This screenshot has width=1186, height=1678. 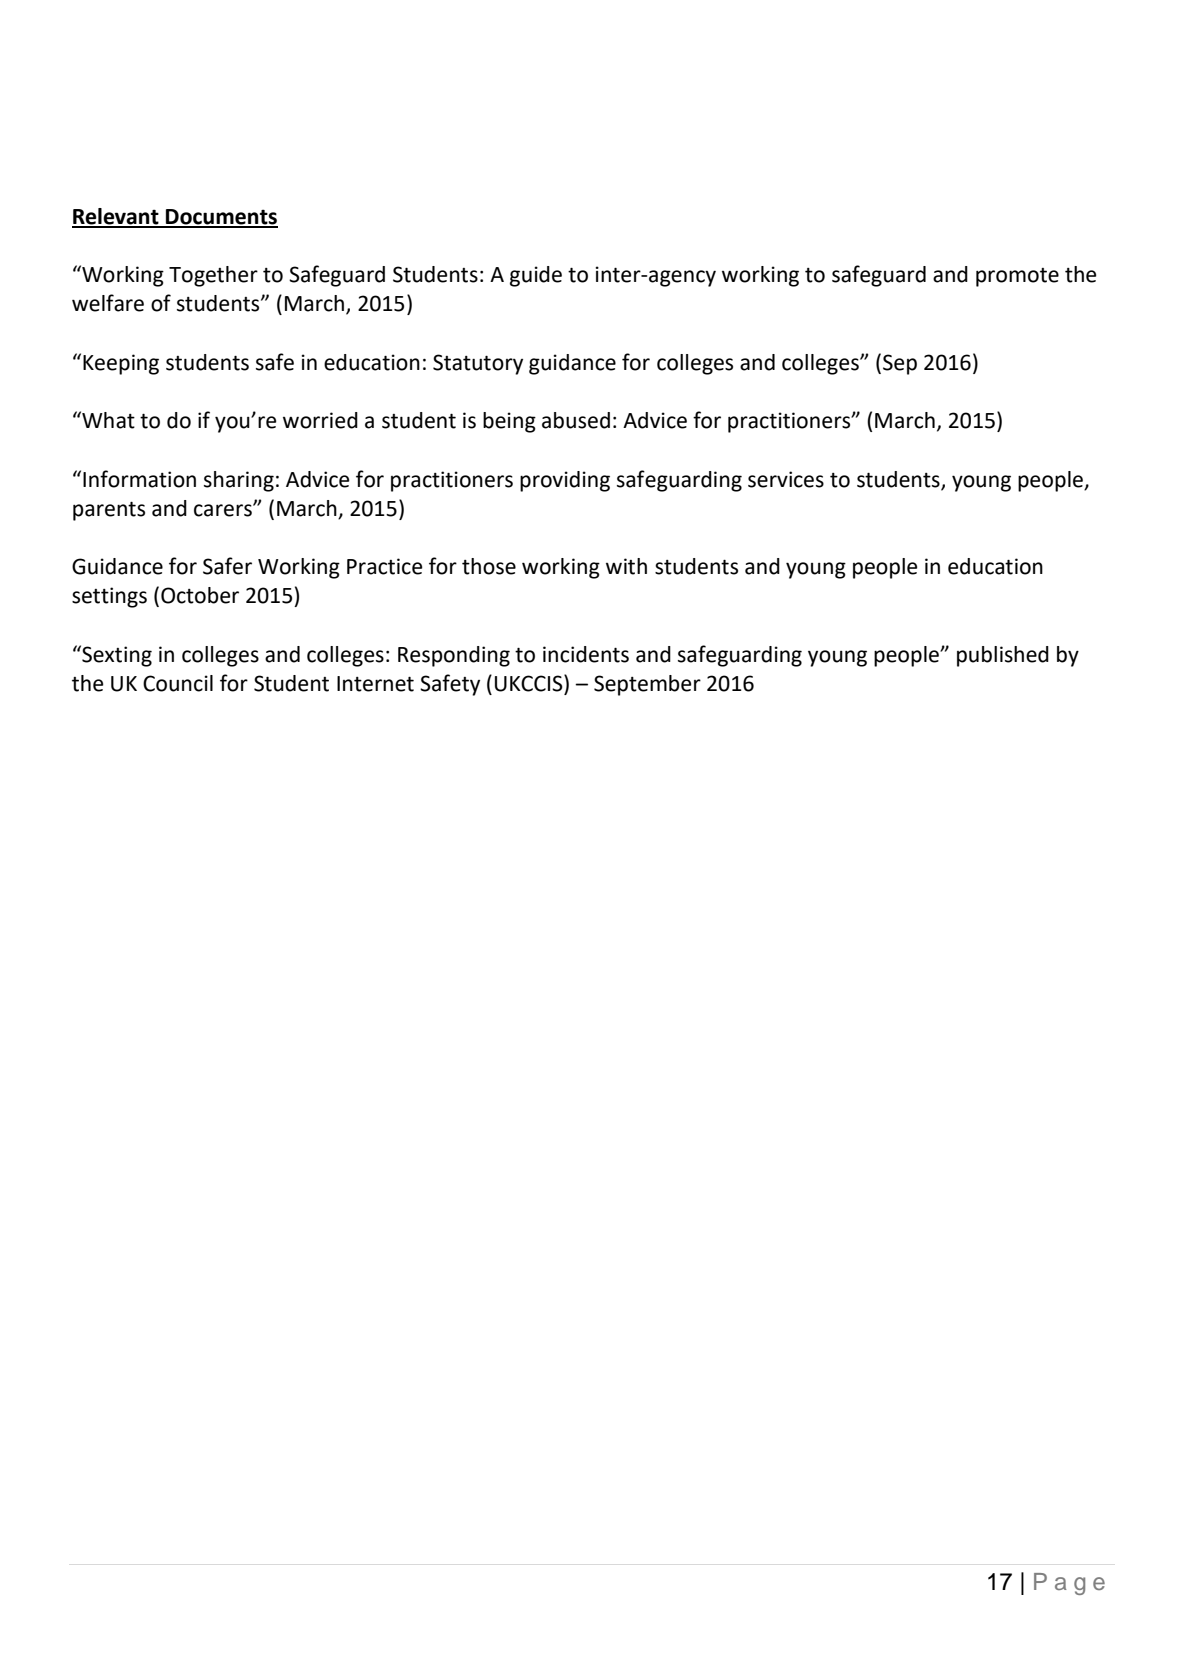 What do you see at coordinates (586, 654) in the screenshot?
I see `incidents` at bounding box center [586, 654].
